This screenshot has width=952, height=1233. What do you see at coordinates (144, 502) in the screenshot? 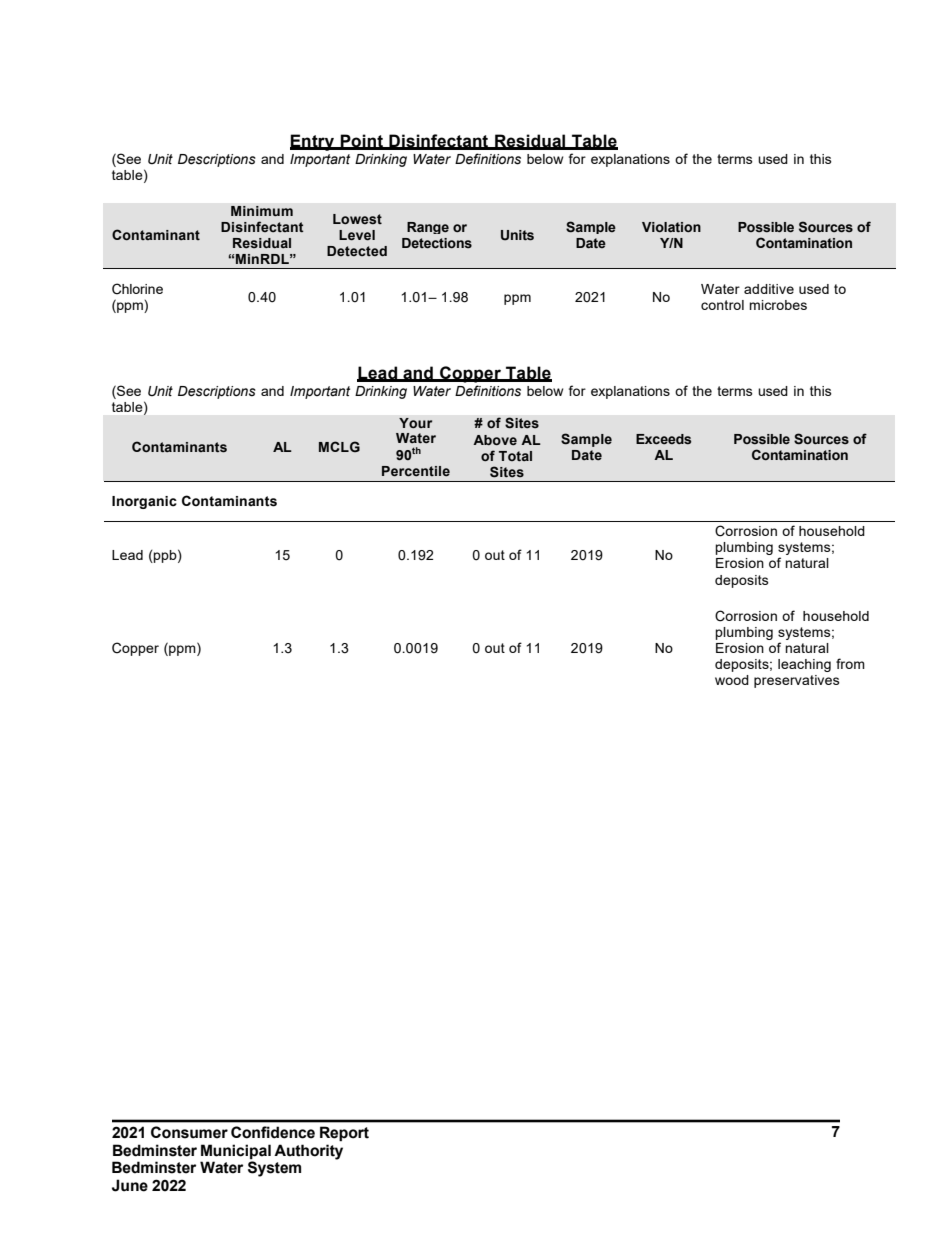
I see `Inorganic` at bounding box center [144, 502].
